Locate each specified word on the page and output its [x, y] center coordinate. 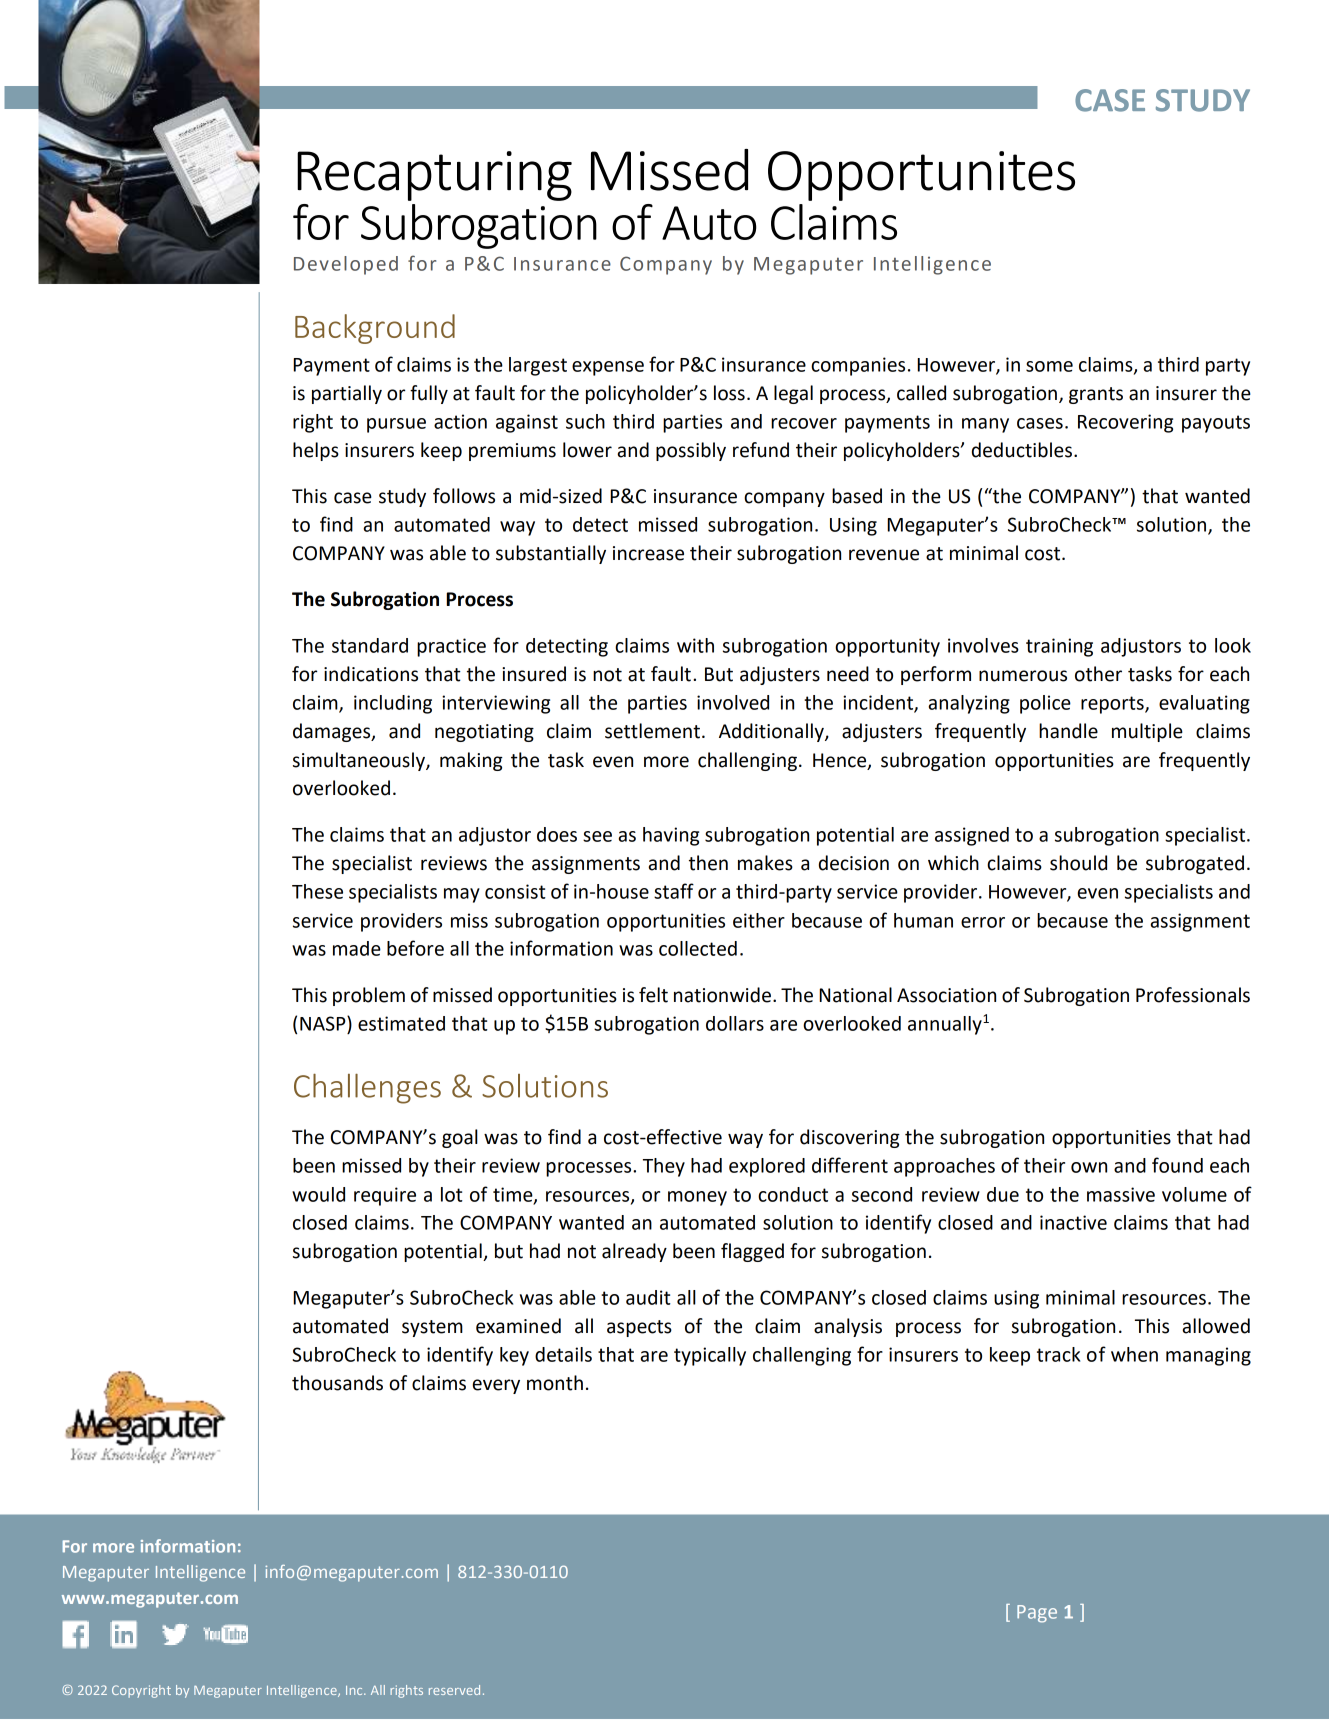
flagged [752, 1252]
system [432, 1328]
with [695, 645]
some [1049, 366]
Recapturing [434, 176]
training [1059, 647]
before [415, 948]
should [1078, 863]
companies [858, 366]
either [759, 920]
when [1134, 1354]
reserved [454, 1690]
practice [451, 647]
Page [1037, 1614]
